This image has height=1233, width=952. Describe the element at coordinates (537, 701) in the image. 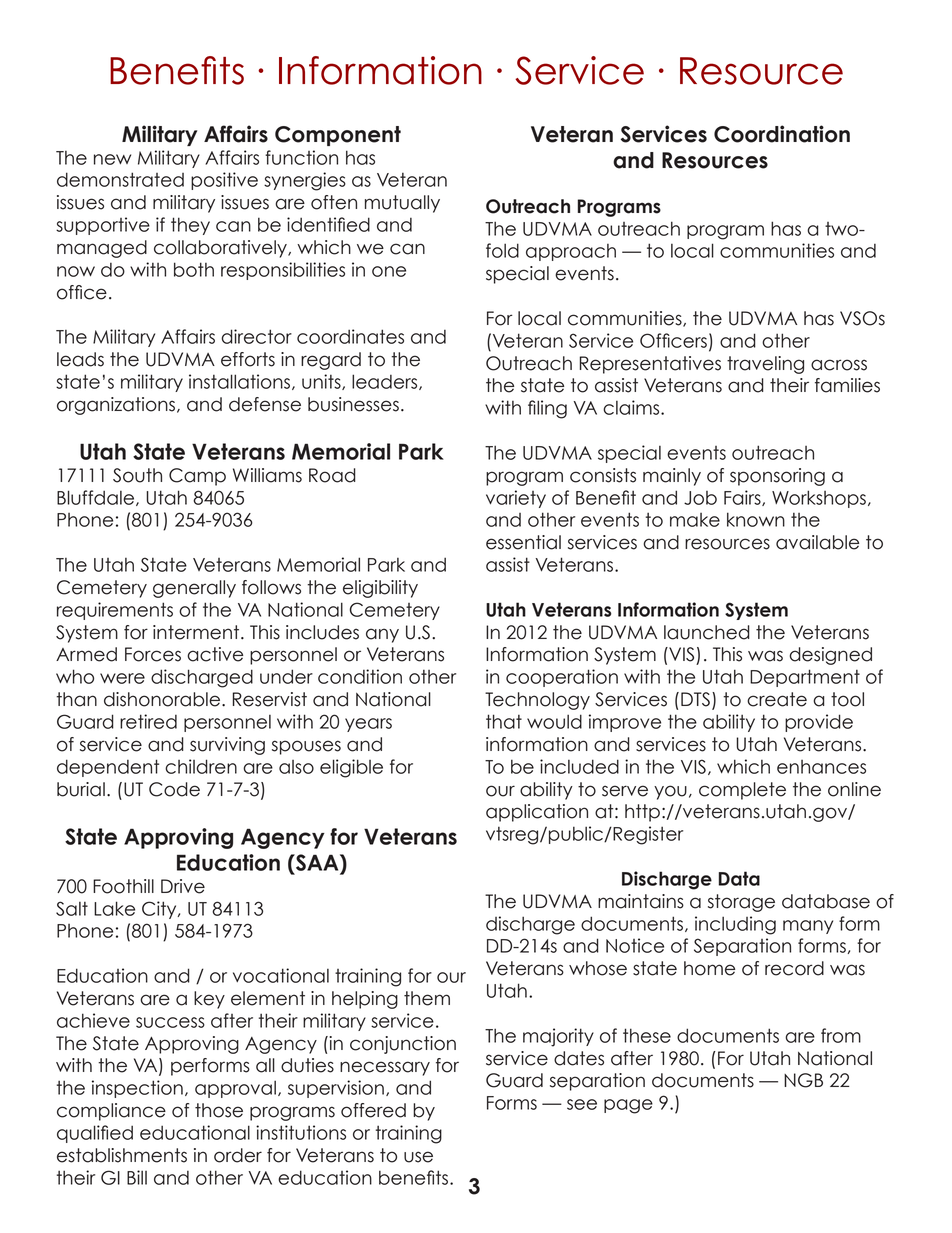

I see `Technology` at that location.
